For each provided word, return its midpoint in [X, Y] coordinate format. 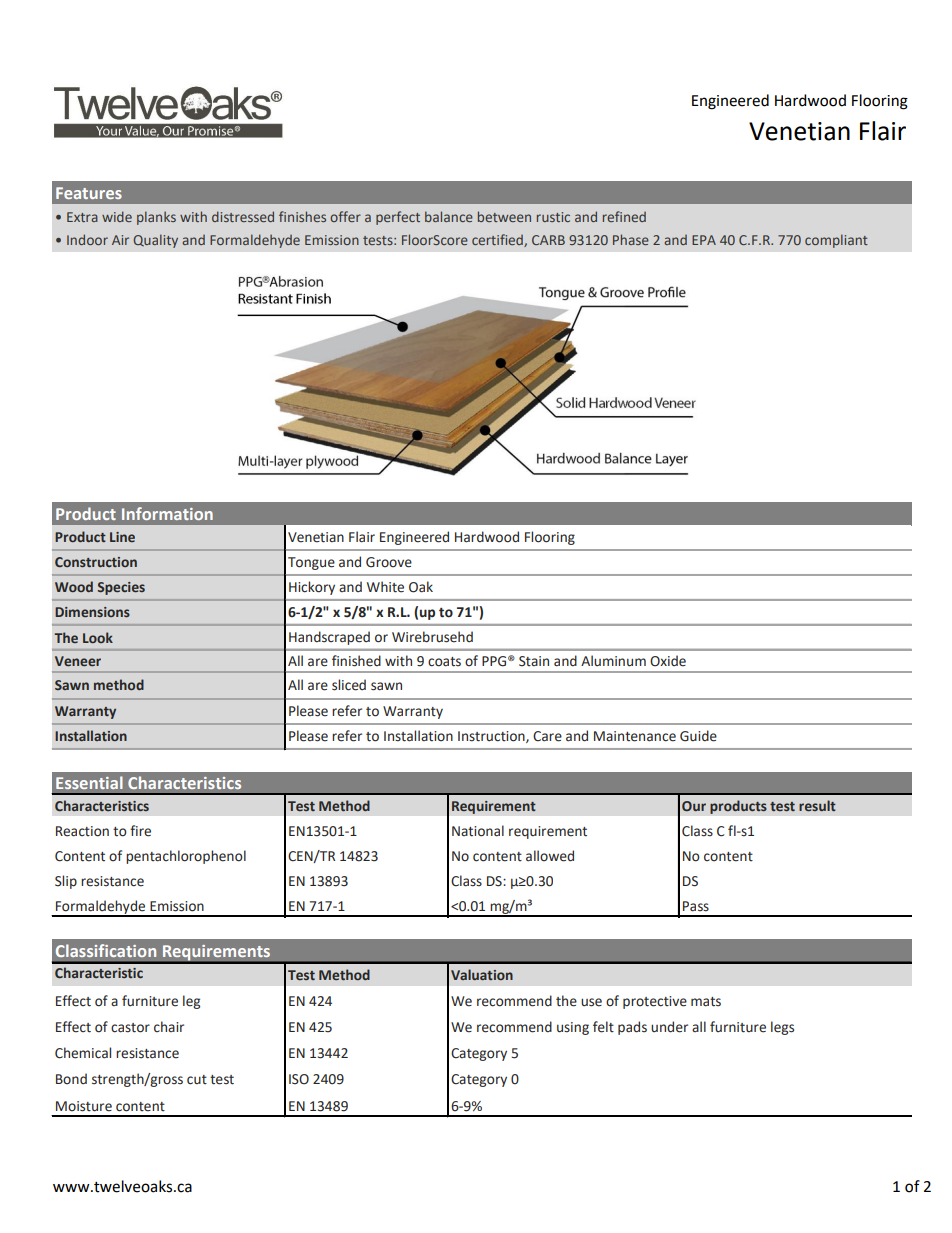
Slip [66, 882]
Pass [696, 906]
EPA [704, 240]
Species [121, 588]
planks [156, 218]
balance [449, 216]
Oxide [668, 661]
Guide [698, 736]
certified [498, 240]
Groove [389, 562]
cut [197, 1080]
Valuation [482, 974]
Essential [89, 782]
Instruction [492, 737]
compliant [836, 241]
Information [167, 513]
